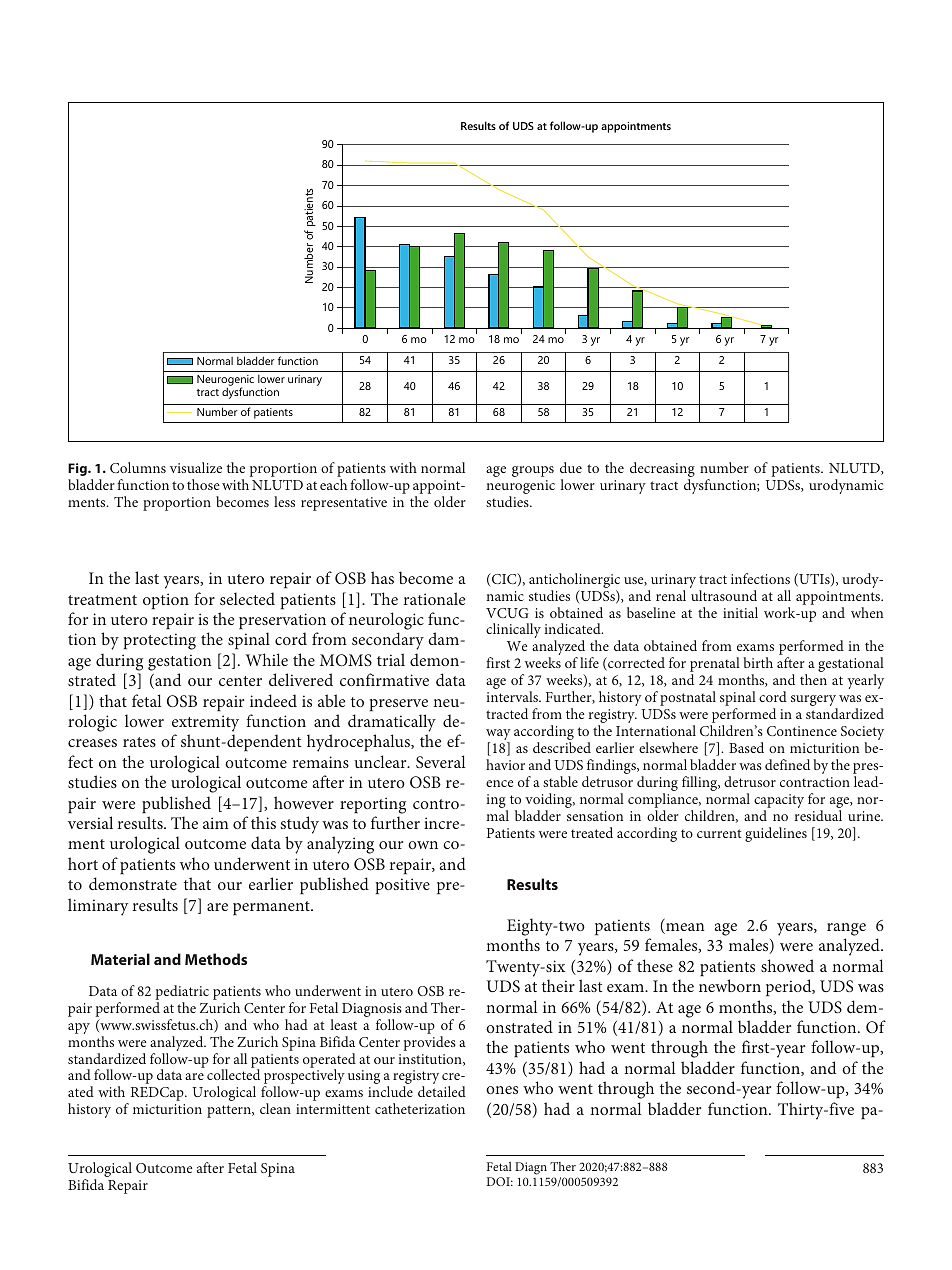  I want to click on decreasing, so click(662, 471).
